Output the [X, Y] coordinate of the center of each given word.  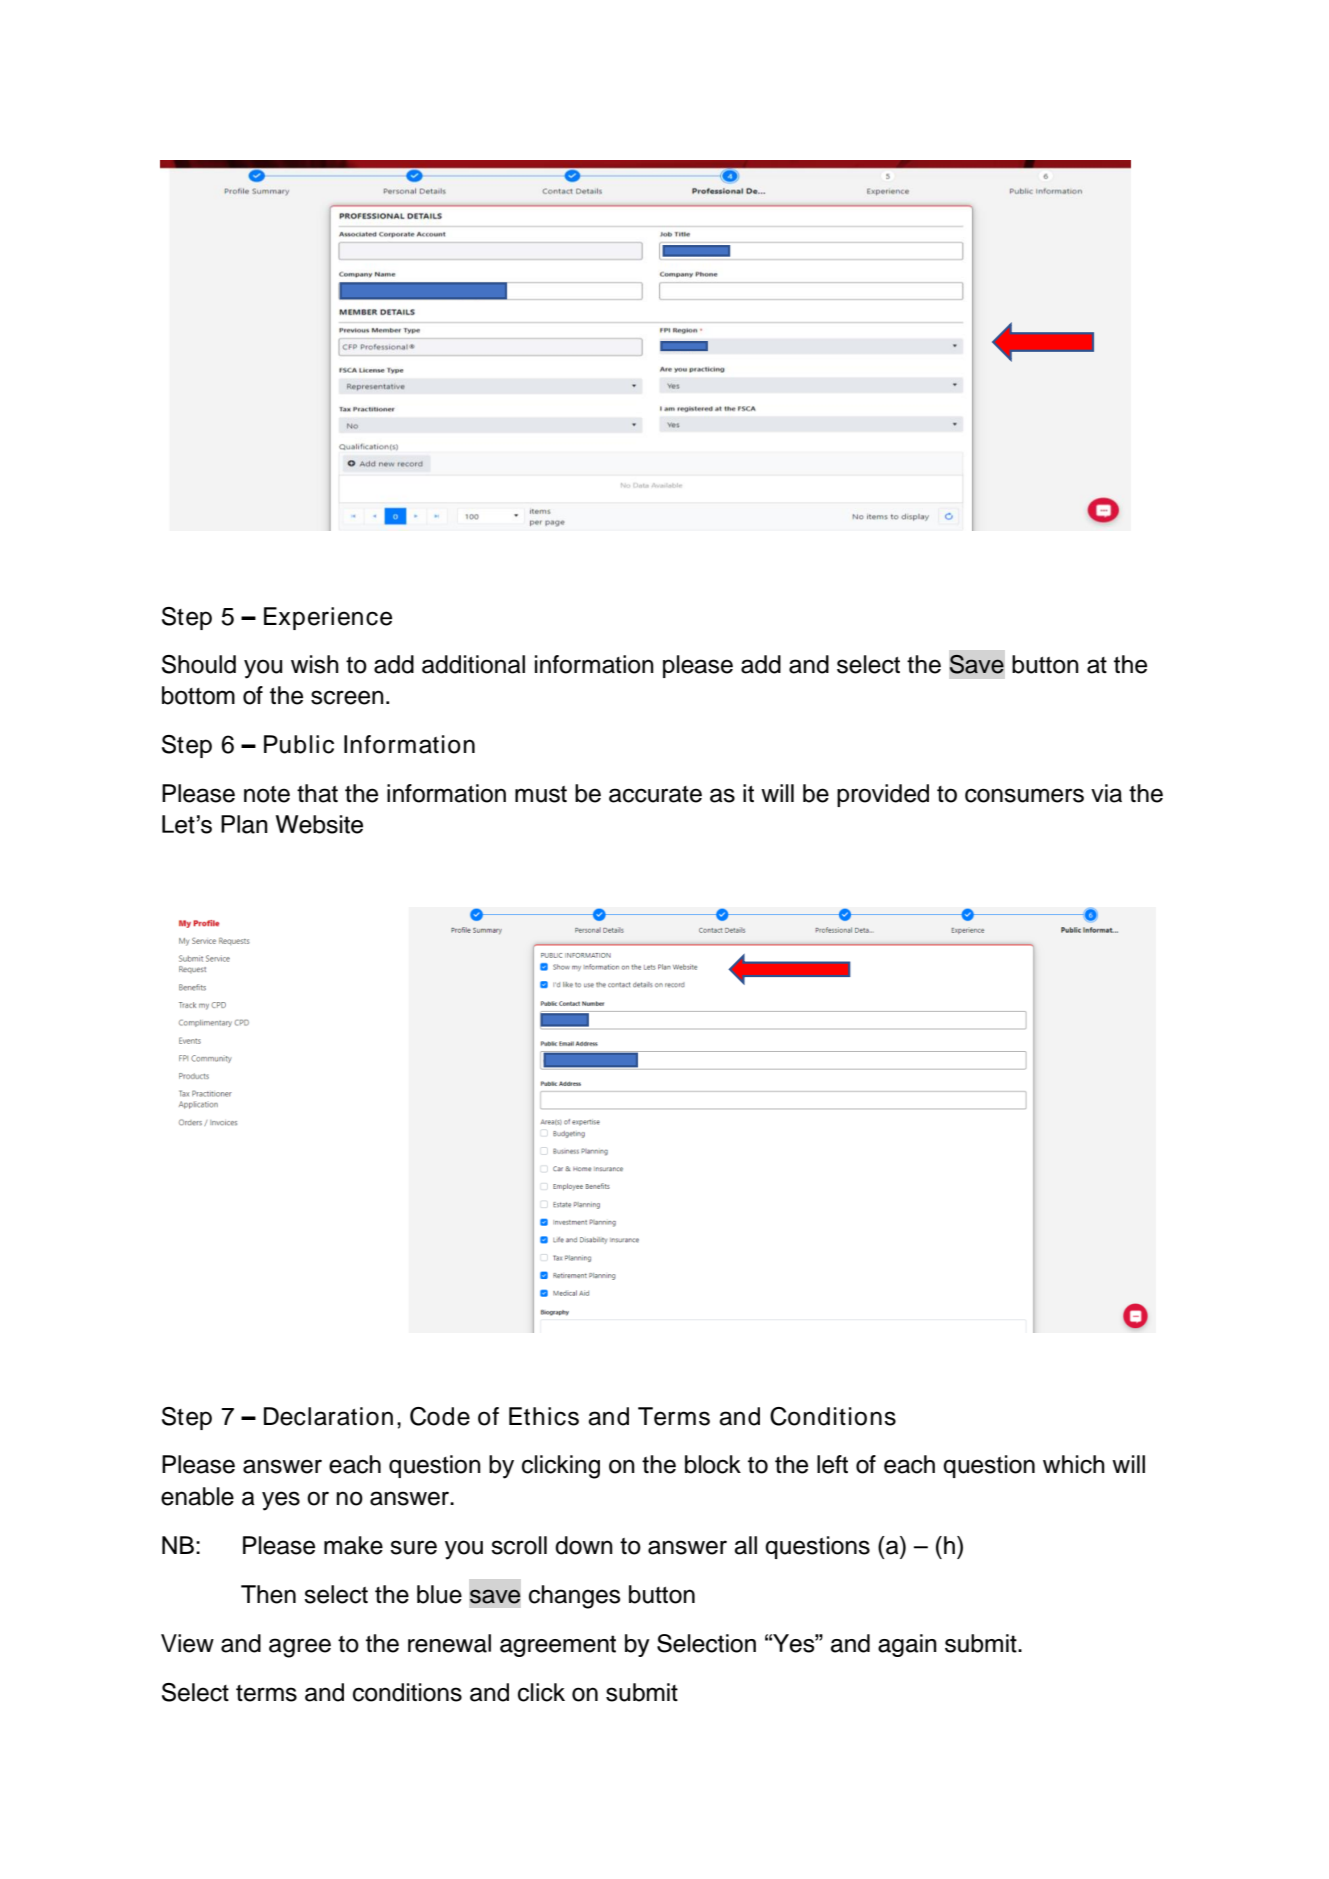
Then [268, 1594]
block [713, 1464]
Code [440, 1416]
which [1074, 1464]
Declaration [328, 1416]
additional [473, 664]
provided [883, 795]
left [832, 1464]
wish [315, 664]
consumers [1024, 795]
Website [319, 824]
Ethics [544, 1416]
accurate [655, 794]
